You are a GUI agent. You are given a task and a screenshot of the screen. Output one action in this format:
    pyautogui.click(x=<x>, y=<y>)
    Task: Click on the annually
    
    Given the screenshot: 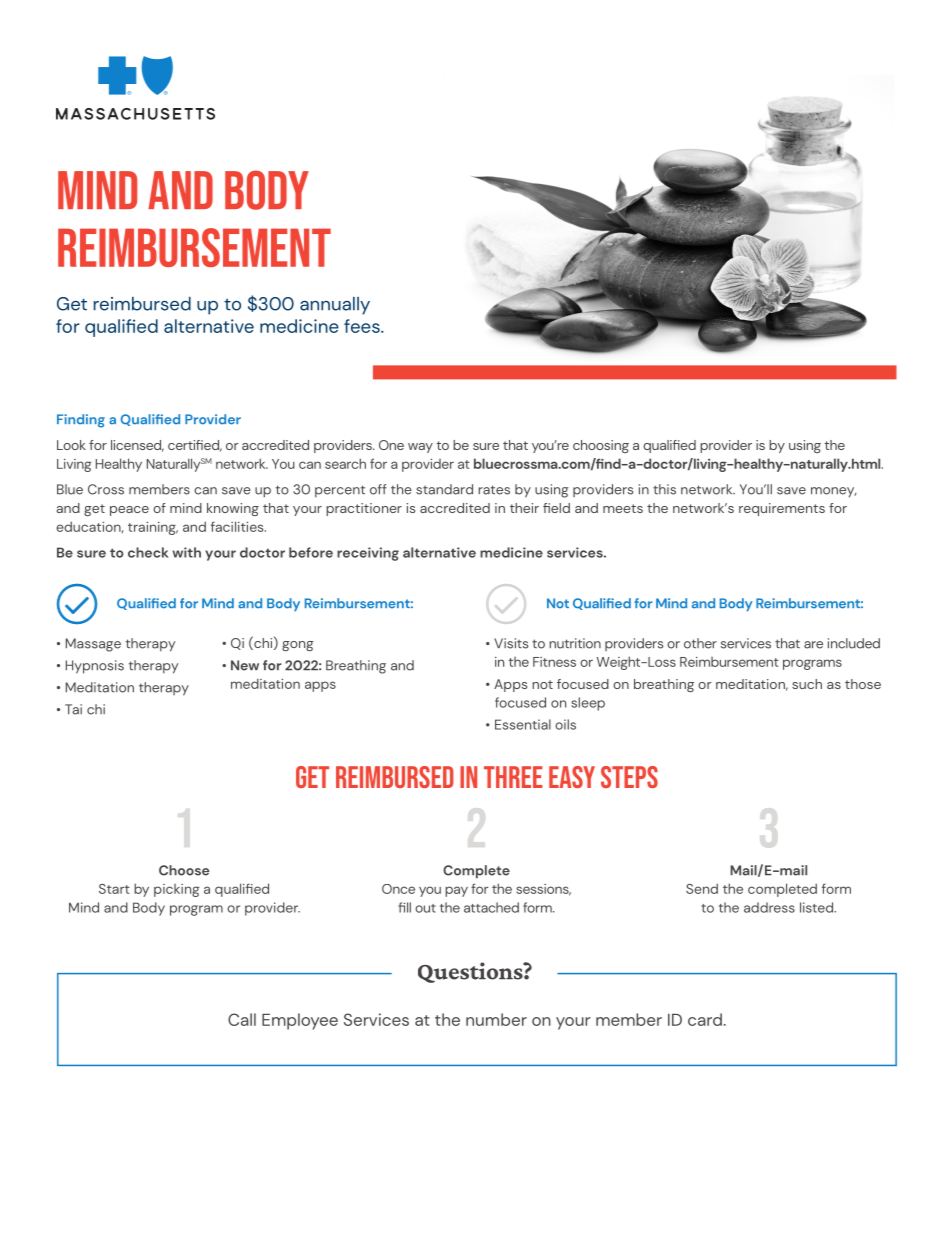 What is the action you would take?
    pyautogui.click(x=335, y=306)
